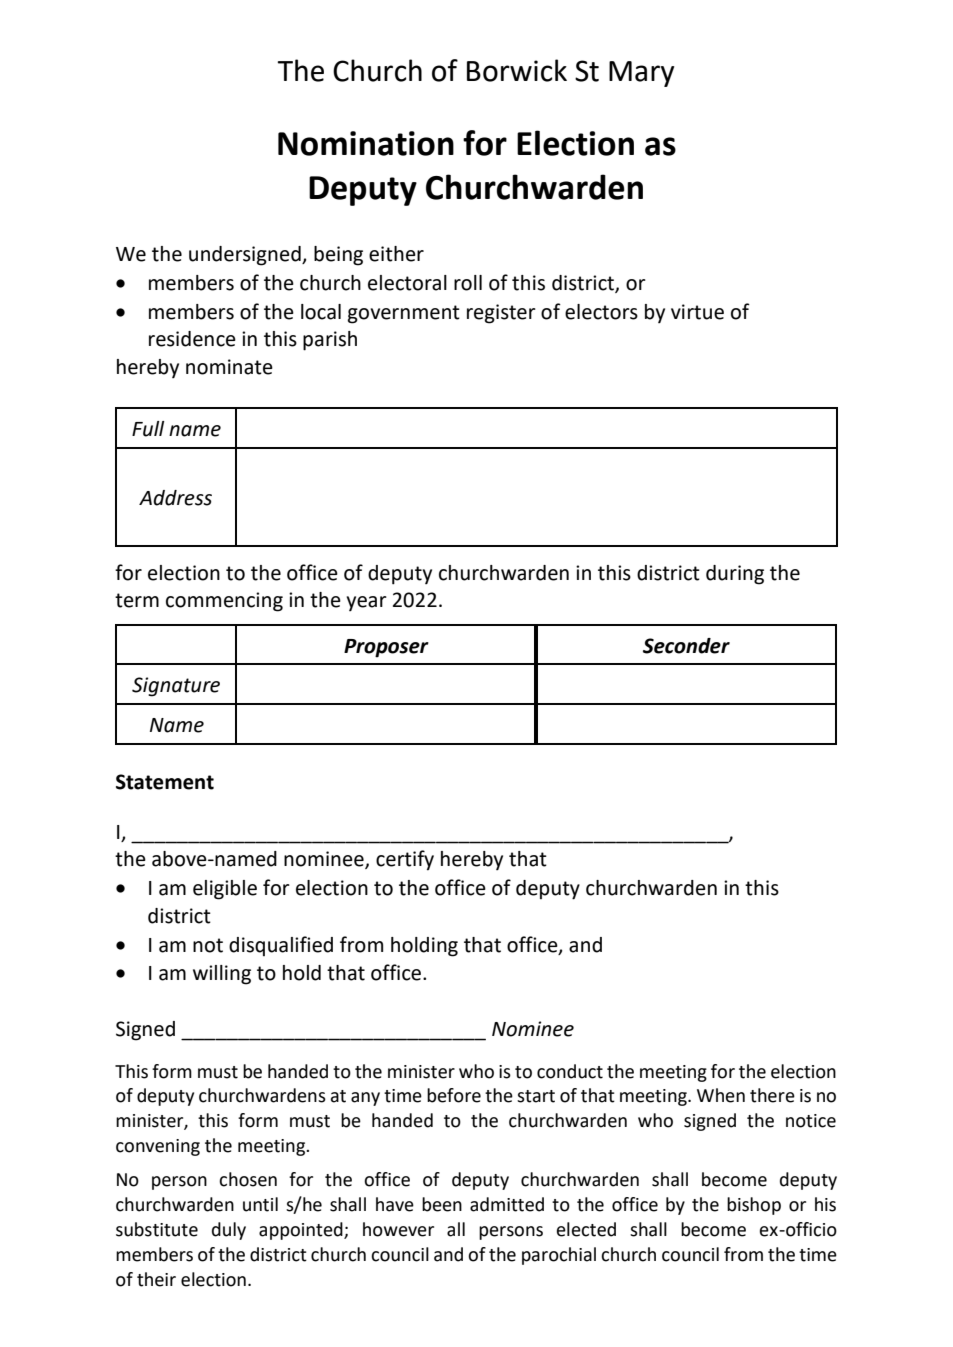 Image resolution: width=953 pixels, height=1347 pixels. Describe the element at coordinates (586, 1229) in the screenshot. I see `elected` at that location.
